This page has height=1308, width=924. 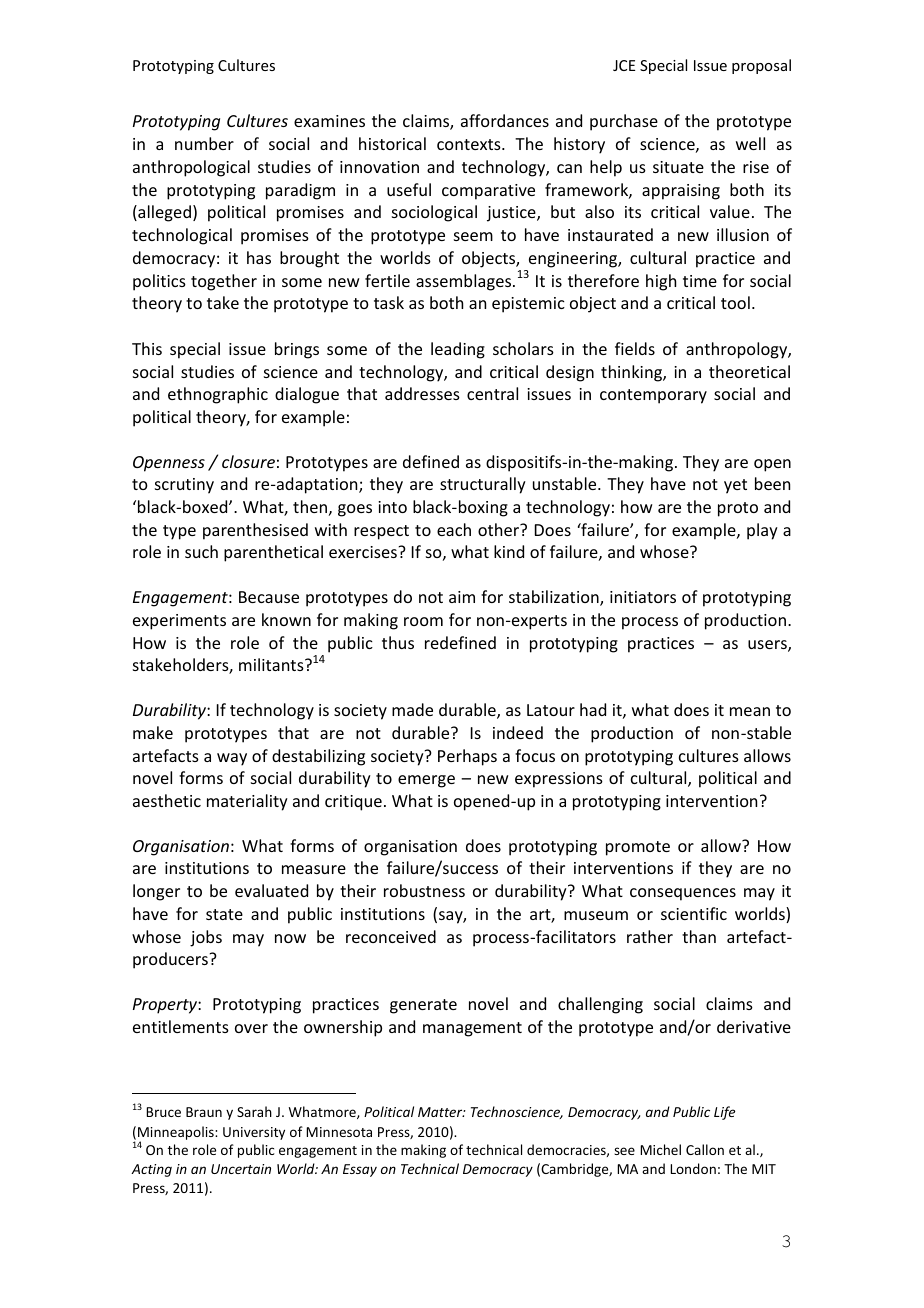 What do you see at coordinates (441, 1112) in the page?
I see `Matter` at bounding box center [441, 1112].
